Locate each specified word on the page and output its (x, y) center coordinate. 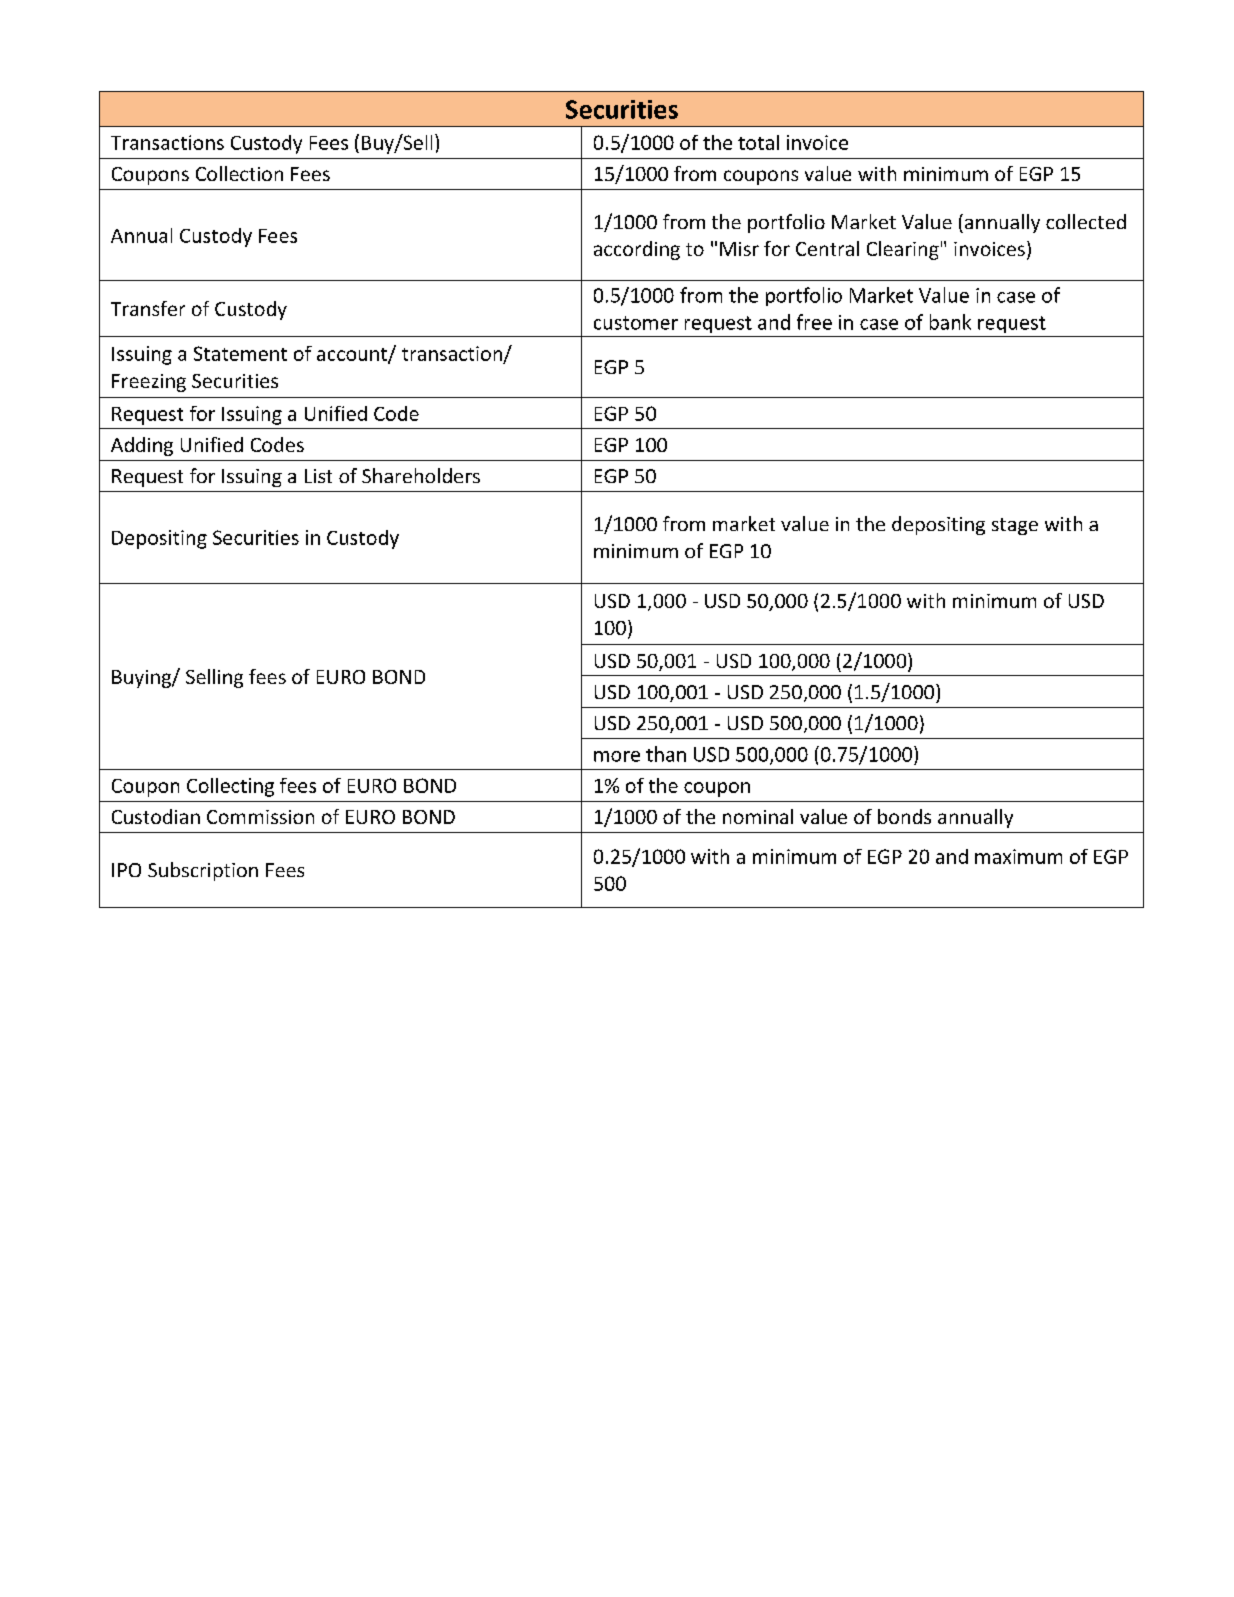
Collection (239, 173)
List (318, 476)
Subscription (203, 871)
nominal (758, 816)
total (758, 142)
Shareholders (421, 475)
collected (1086, 221)
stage (1015, 526)
